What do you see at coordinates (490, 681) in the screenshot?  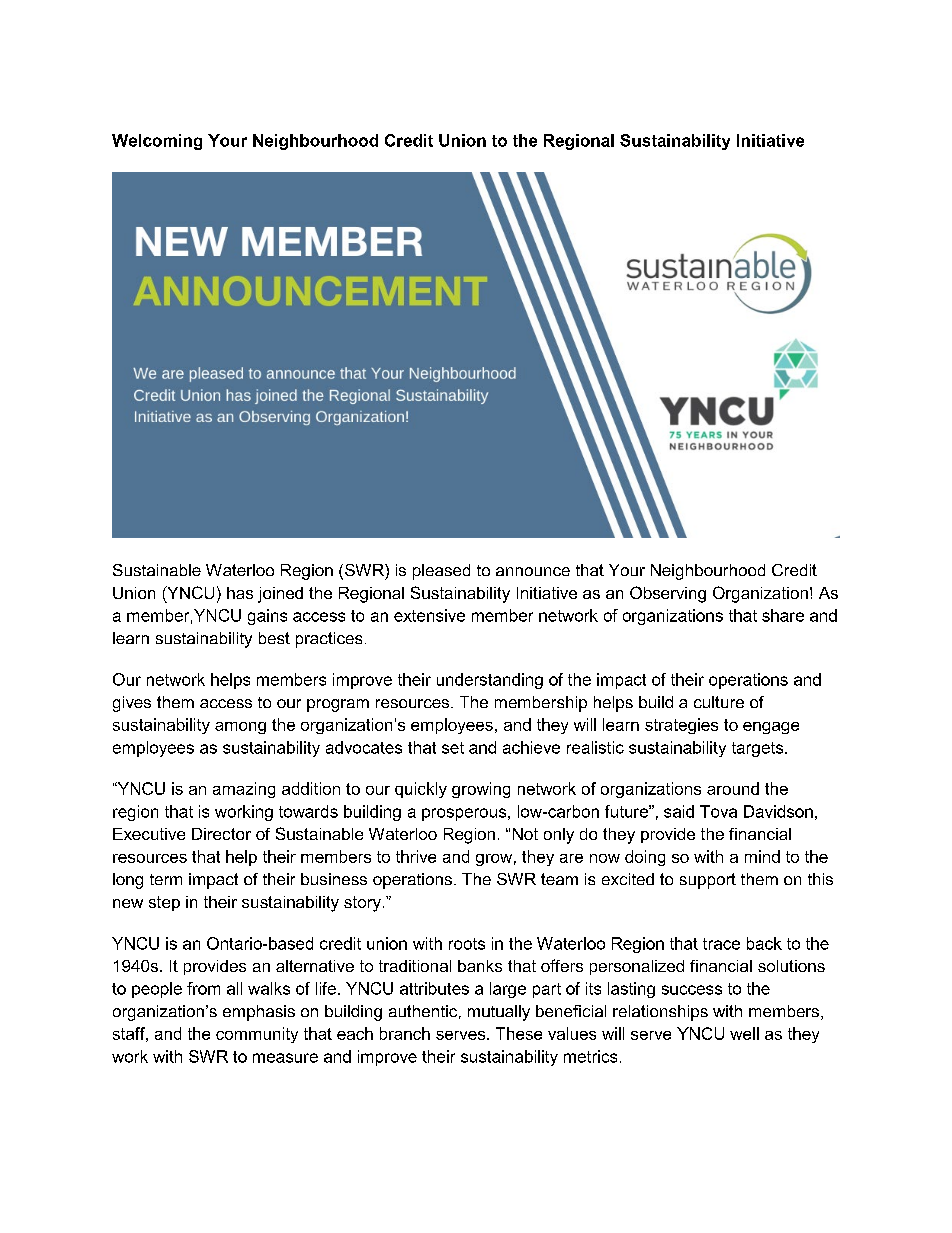 I see `understanding` at bounding box center [490, 681].
